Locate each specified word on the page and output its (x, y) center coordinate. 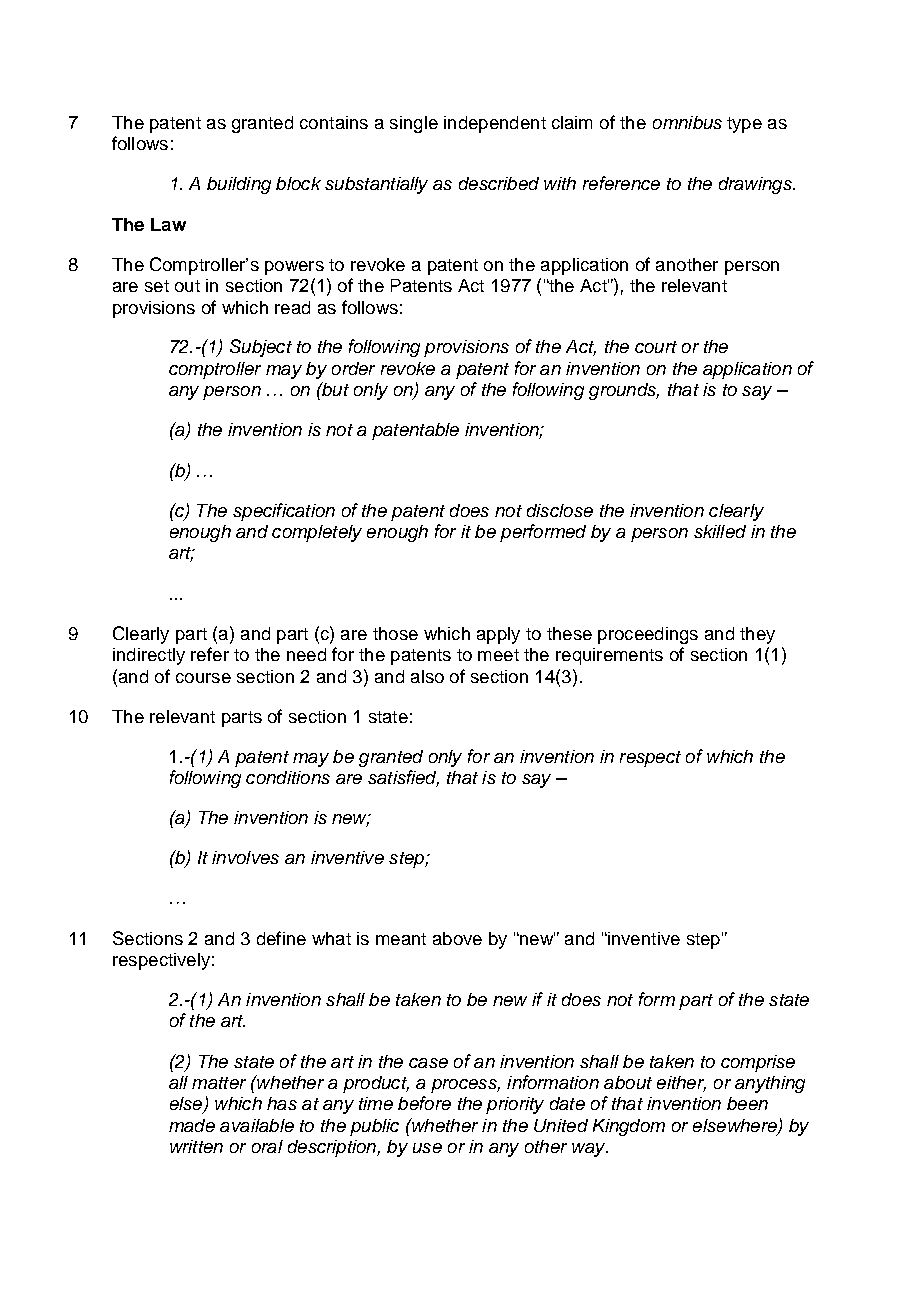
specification (284, 512)
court (656, 347)
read (292, 307)
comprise (758, 1063)
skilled (720, 531)
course (203, 678)
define (281, 938)
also (427, 676)
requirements (609, 656)
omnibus (687, 122)
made (192, 1125)
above (457, 938)
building (239, 185)
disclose (560, 510)
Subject (261, 348)
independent (495, 124)
